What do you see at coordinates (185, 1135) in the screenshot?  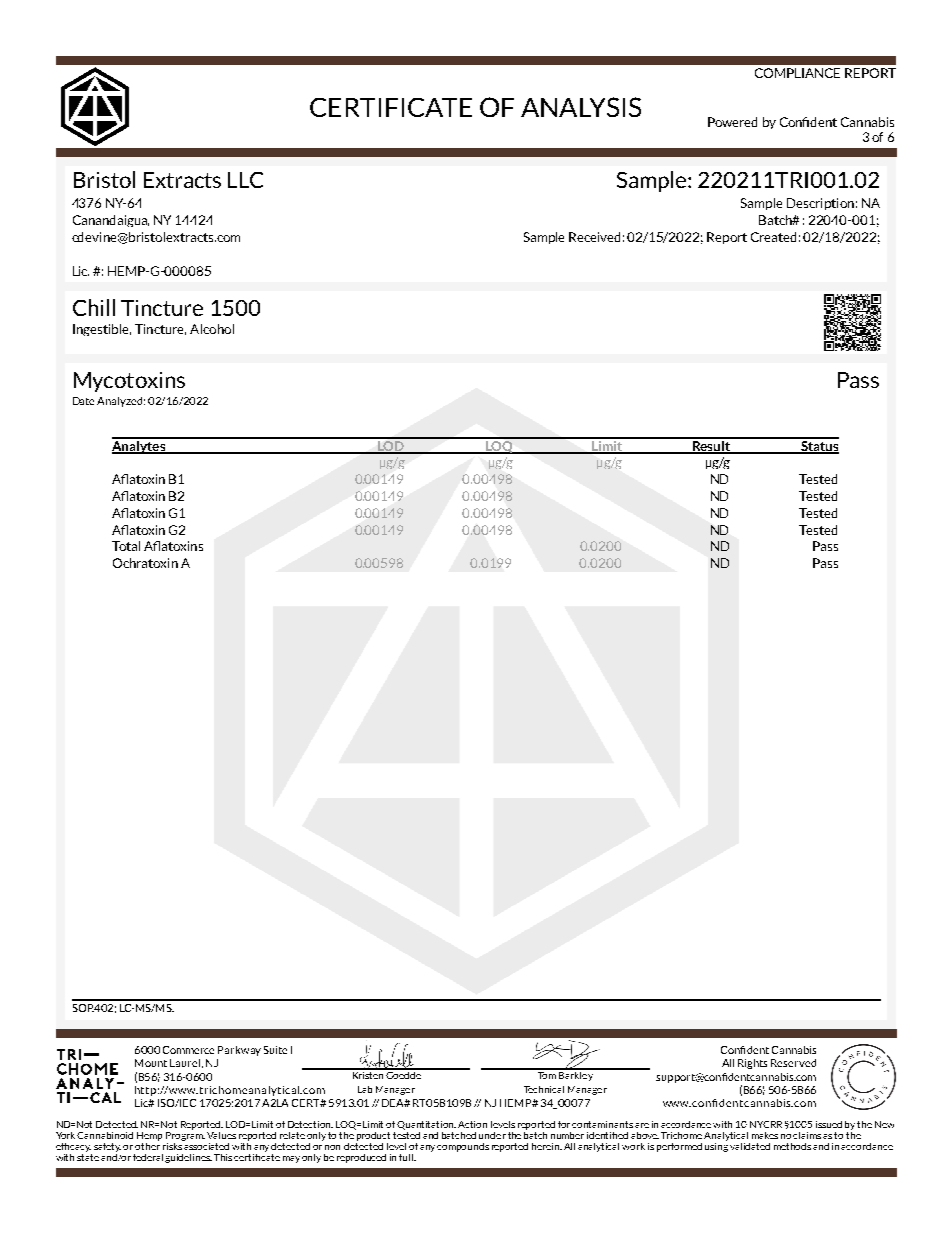 I see `Program` at bounding box center [185, 1135].
